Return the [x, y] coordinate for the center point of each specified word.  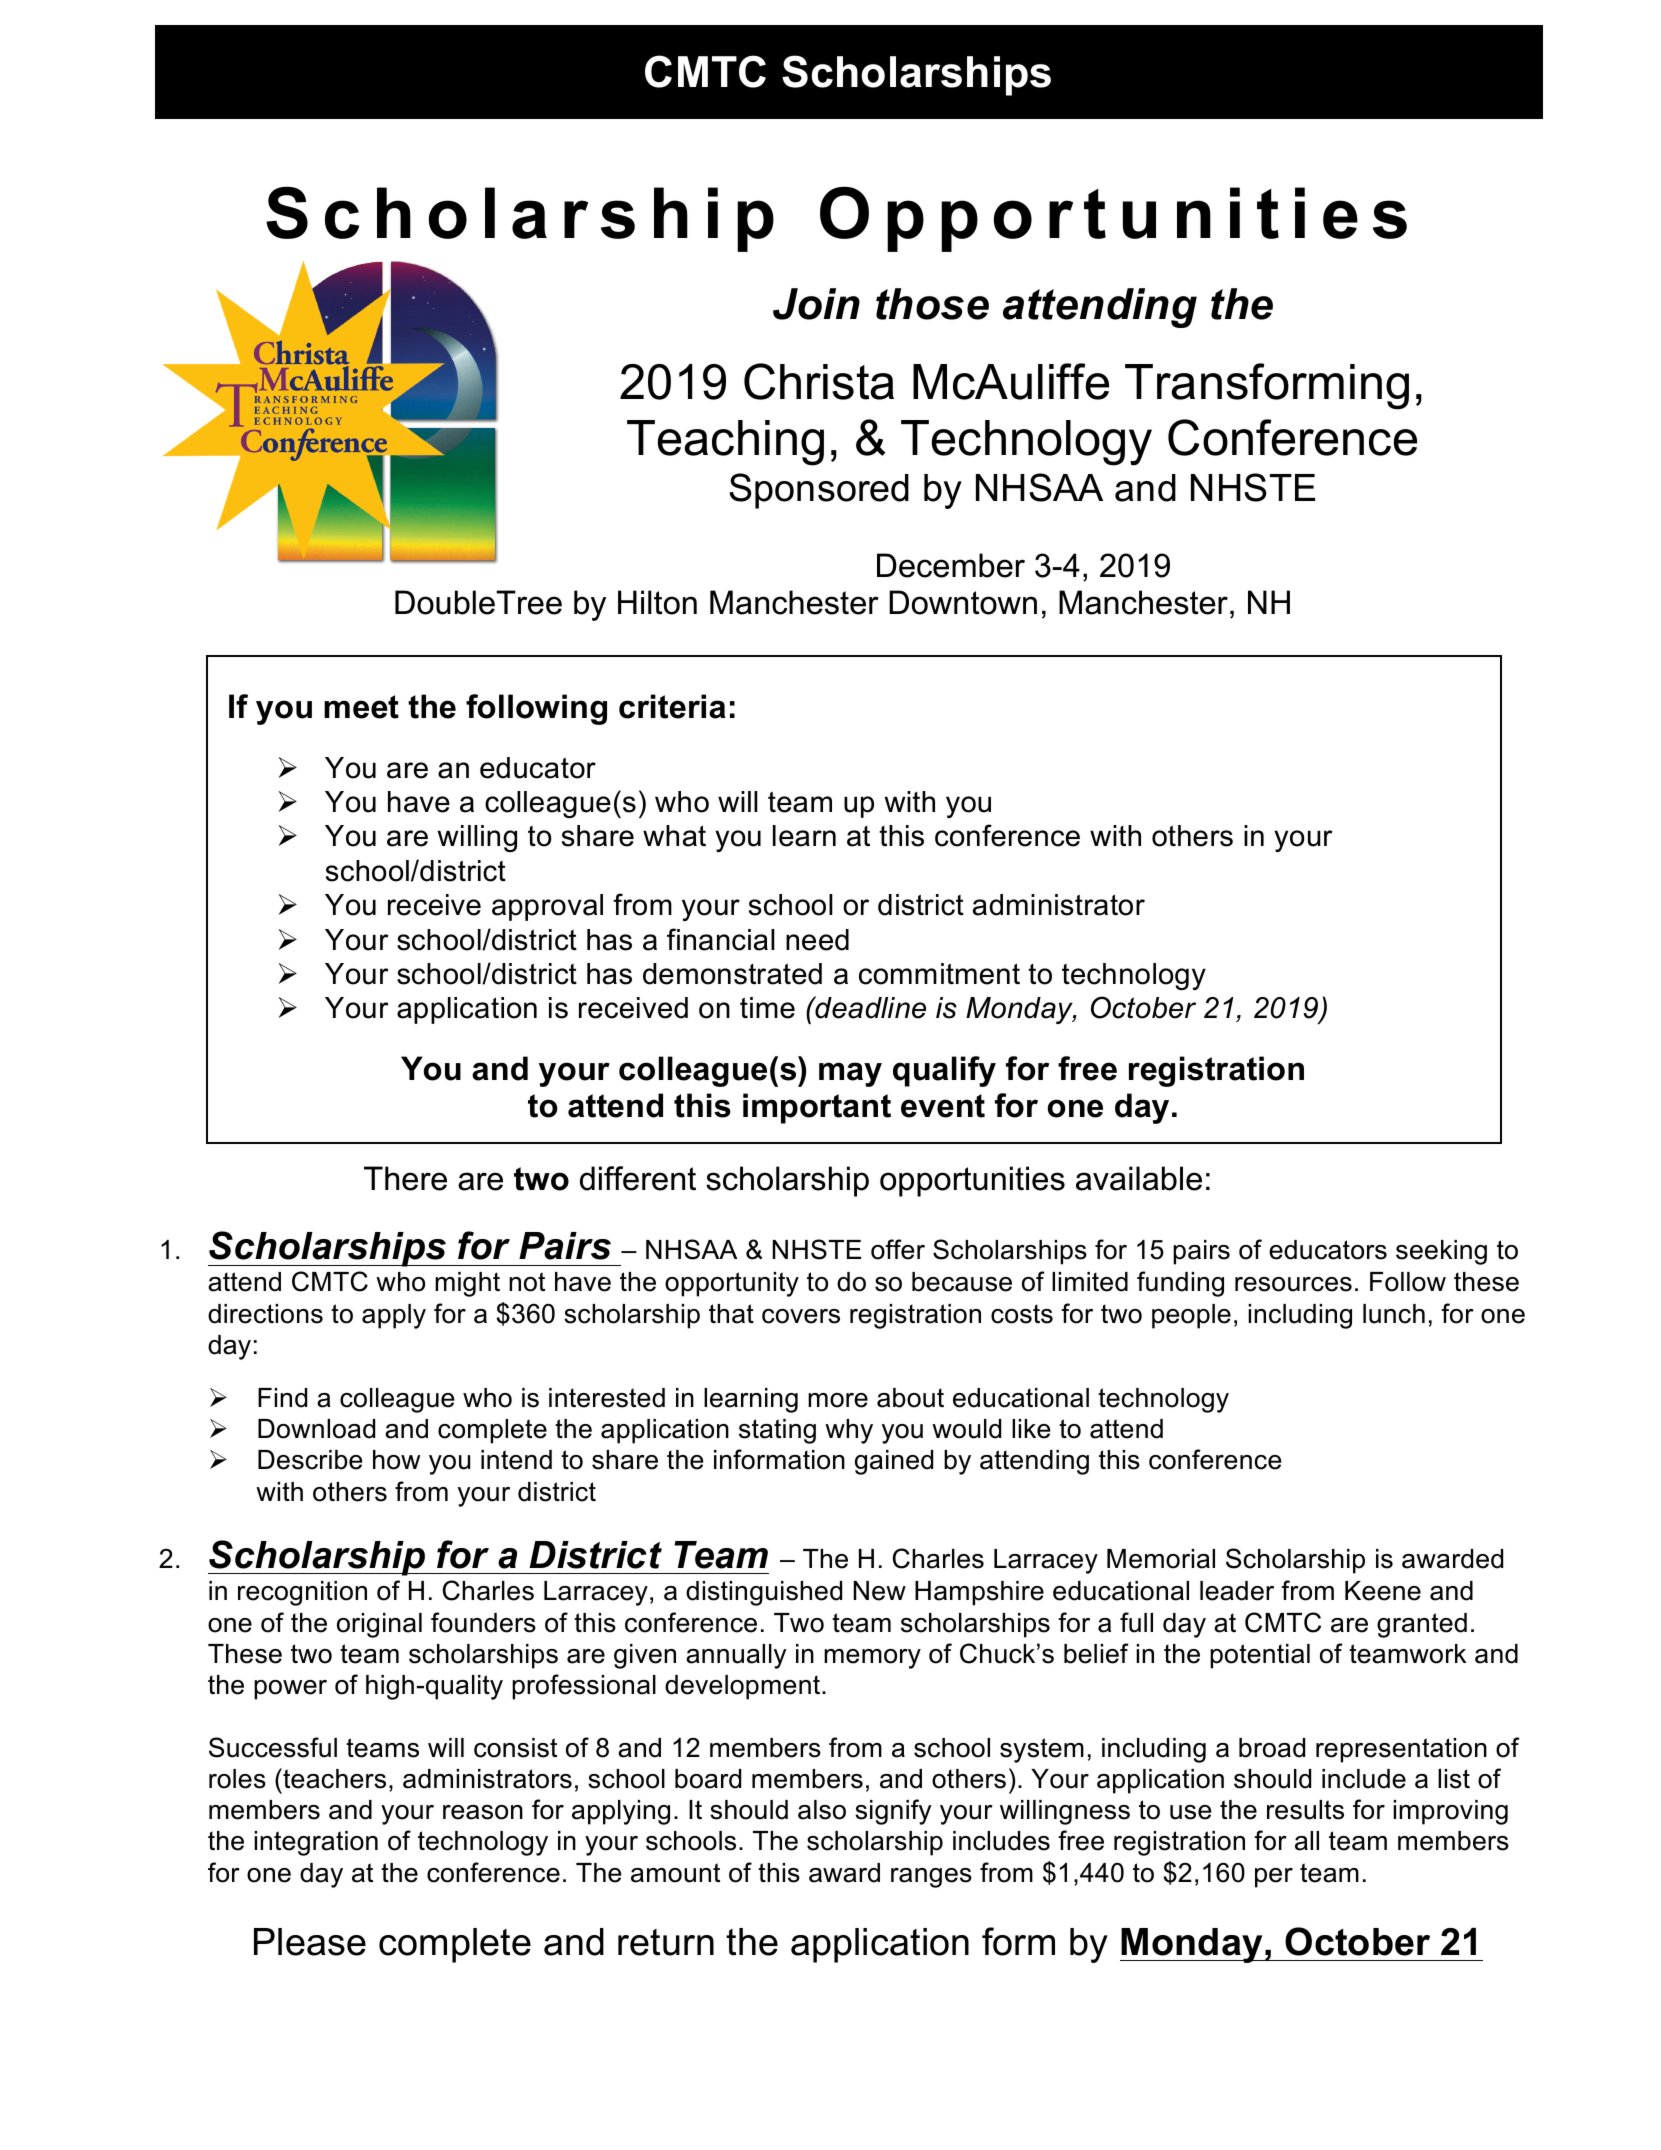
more [838, 1400]
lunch [1394, 1314]
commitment [939, 974]
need [817, 940]
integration [316, 1843]
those [932, 304]
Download [316, 1429]
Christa [819, 381]
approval [547, 907]
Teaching [725, 443]
